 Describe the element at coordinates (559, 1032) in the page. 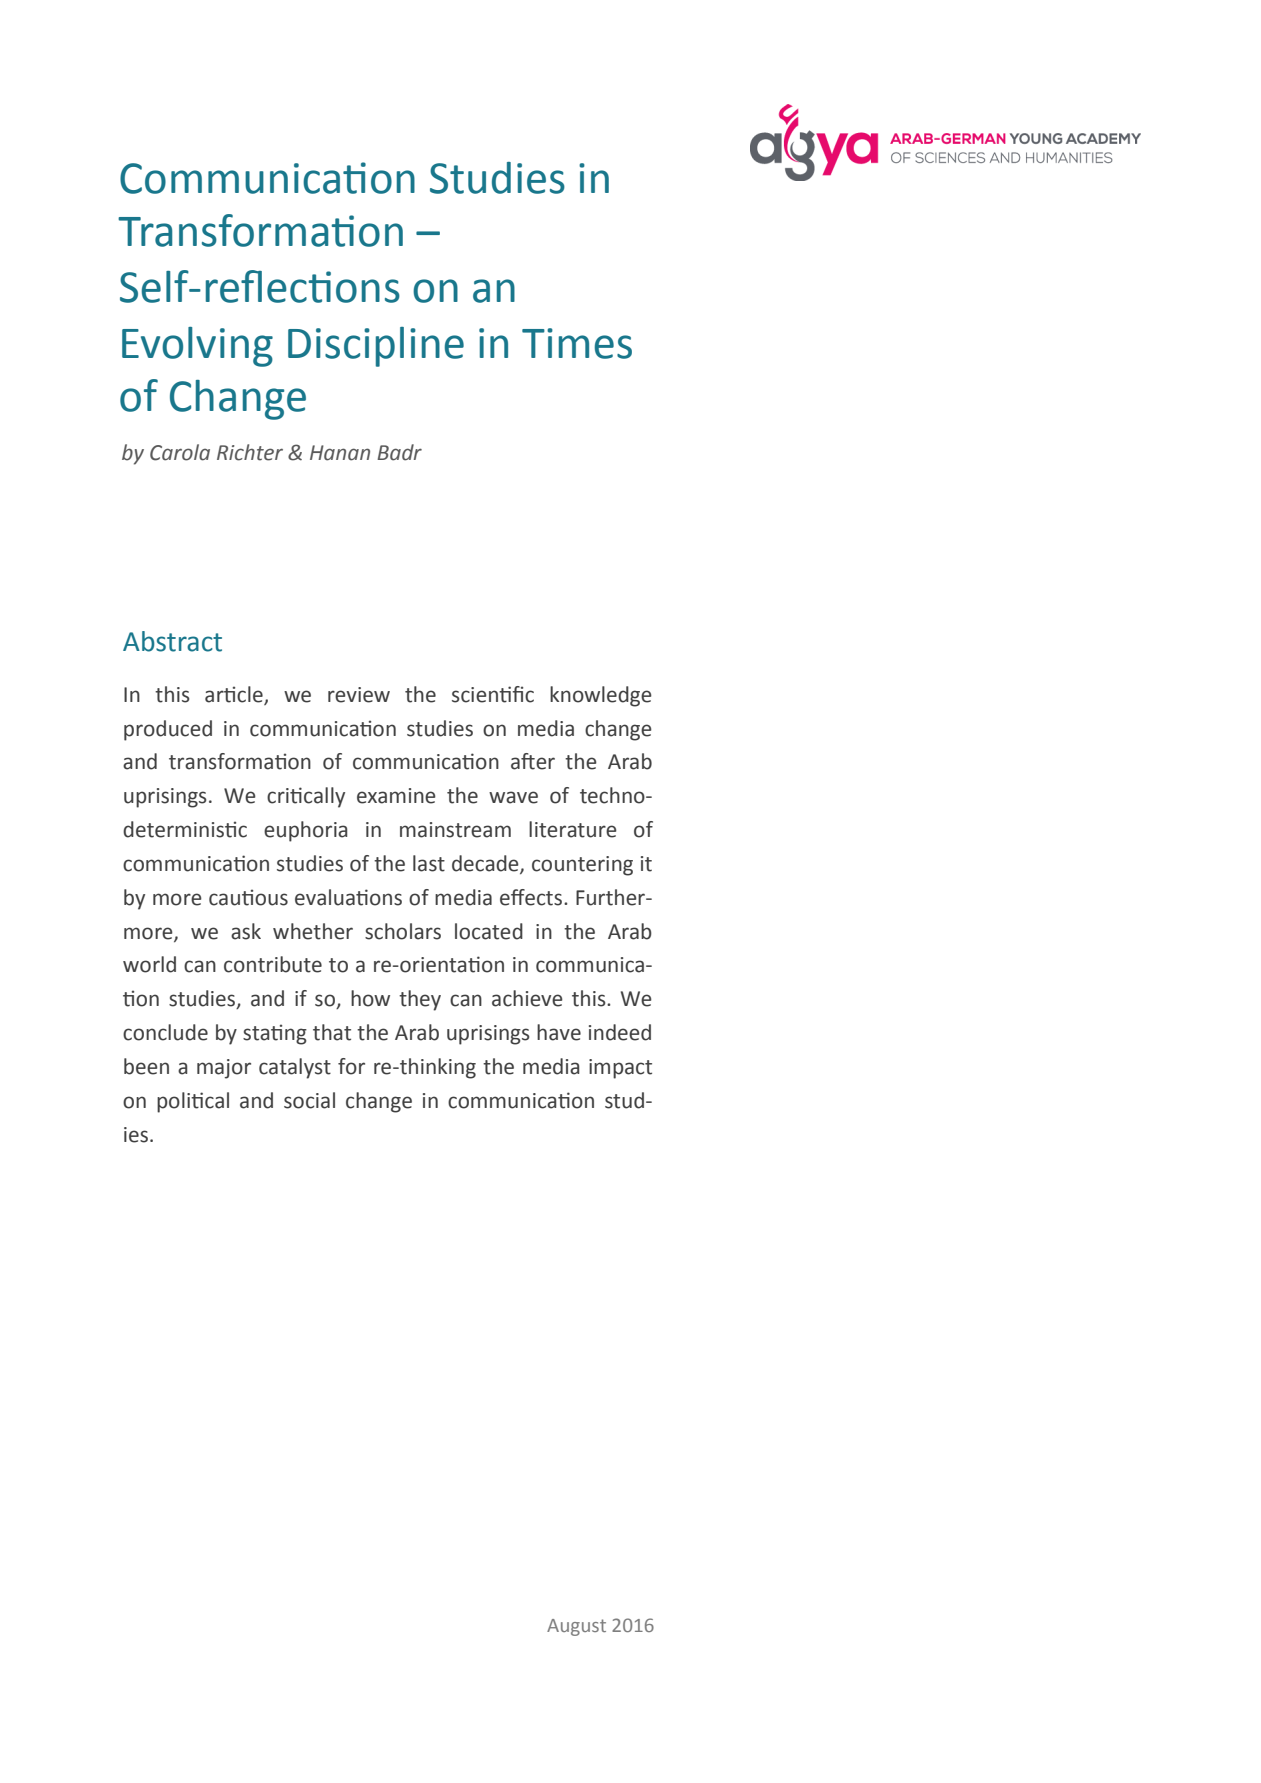

I see `have` at that location.
